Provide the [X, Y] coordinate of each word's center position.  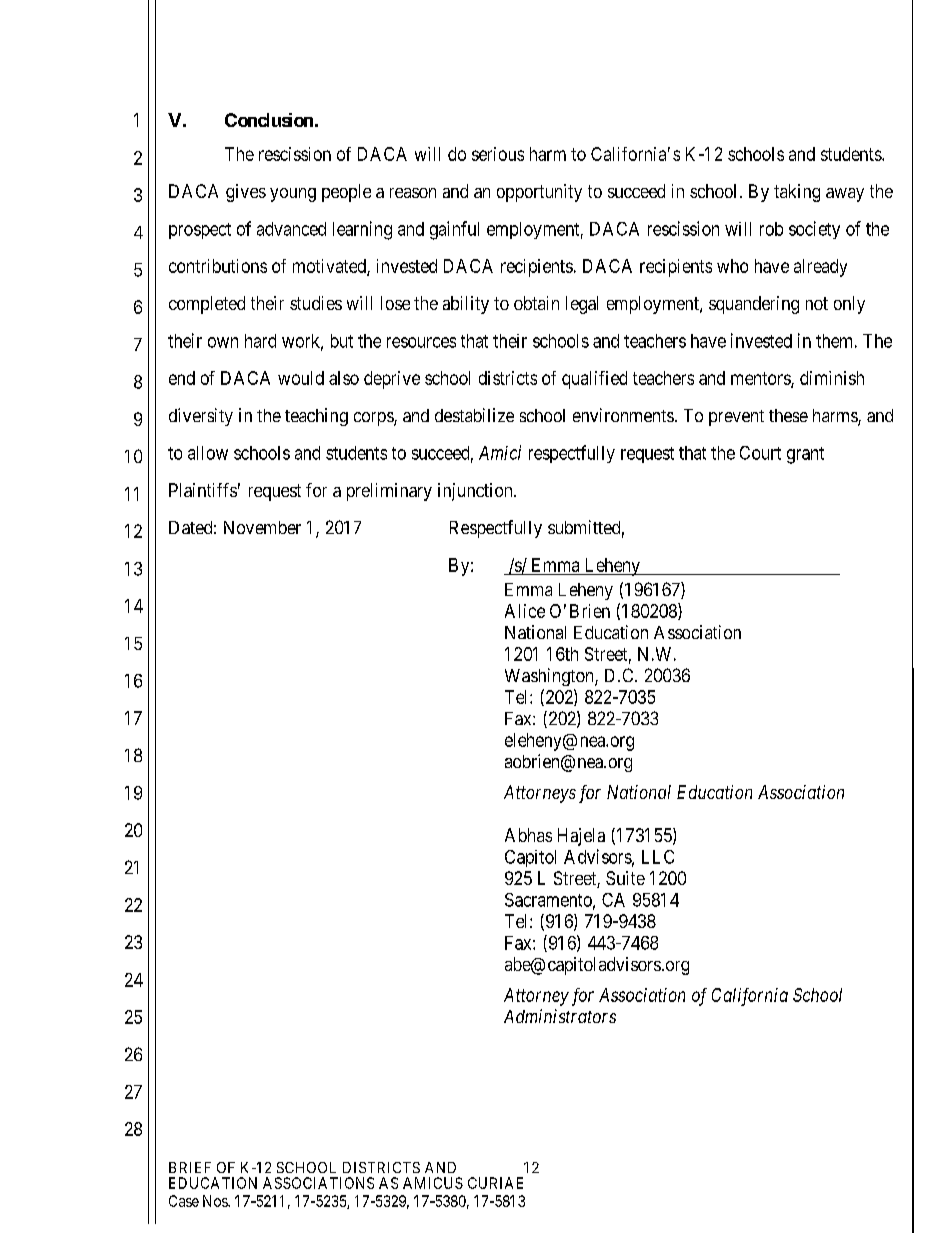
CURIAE [495, 1183]
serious [498, 154]
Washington [550, 677]
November [262, 527]
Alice [525, 611]
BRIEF [190, 1167]
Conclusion [269, 120]
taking [797, 193]
